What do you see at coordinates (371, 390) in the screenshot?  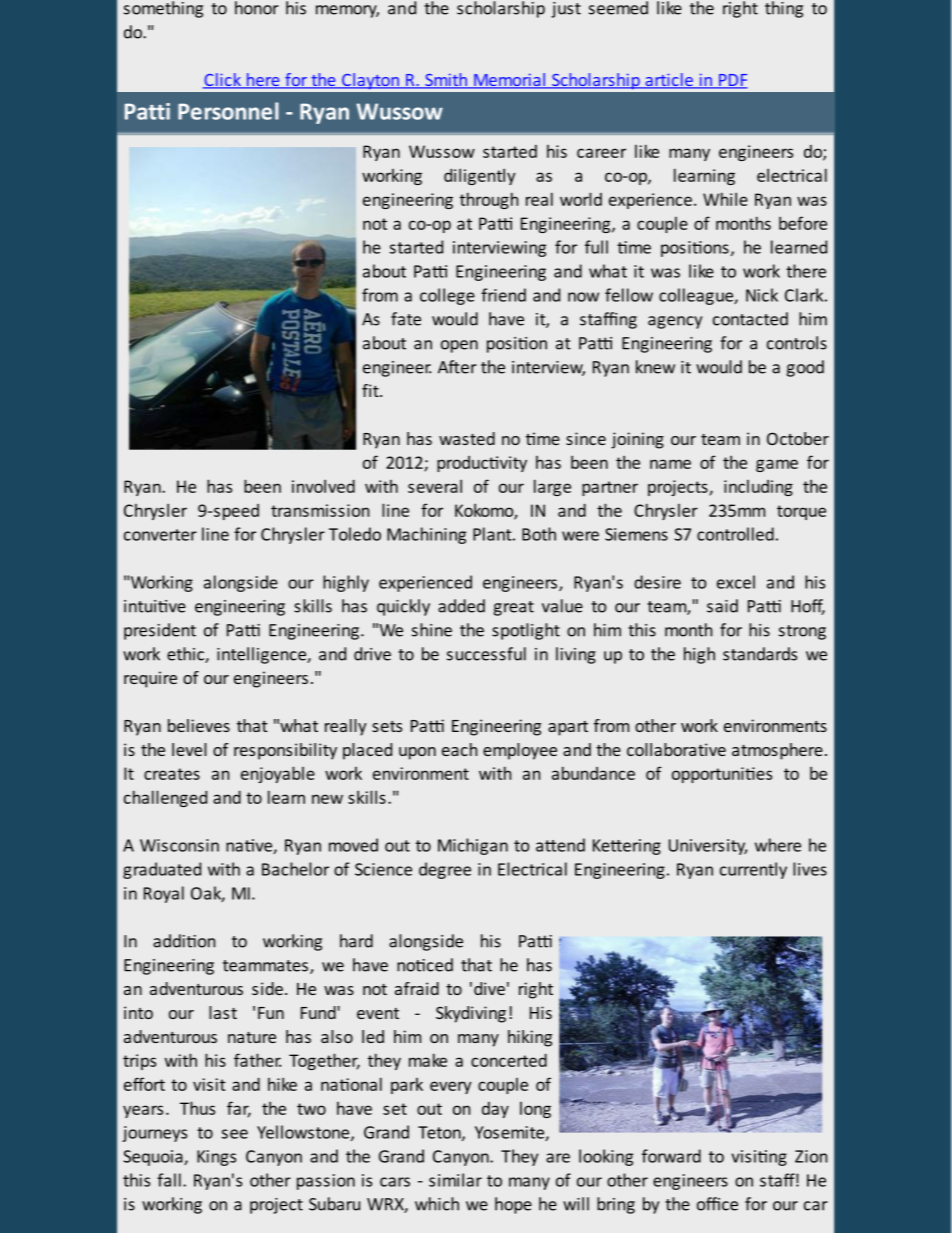 I see `fit` at bounding box center [371, 390].
